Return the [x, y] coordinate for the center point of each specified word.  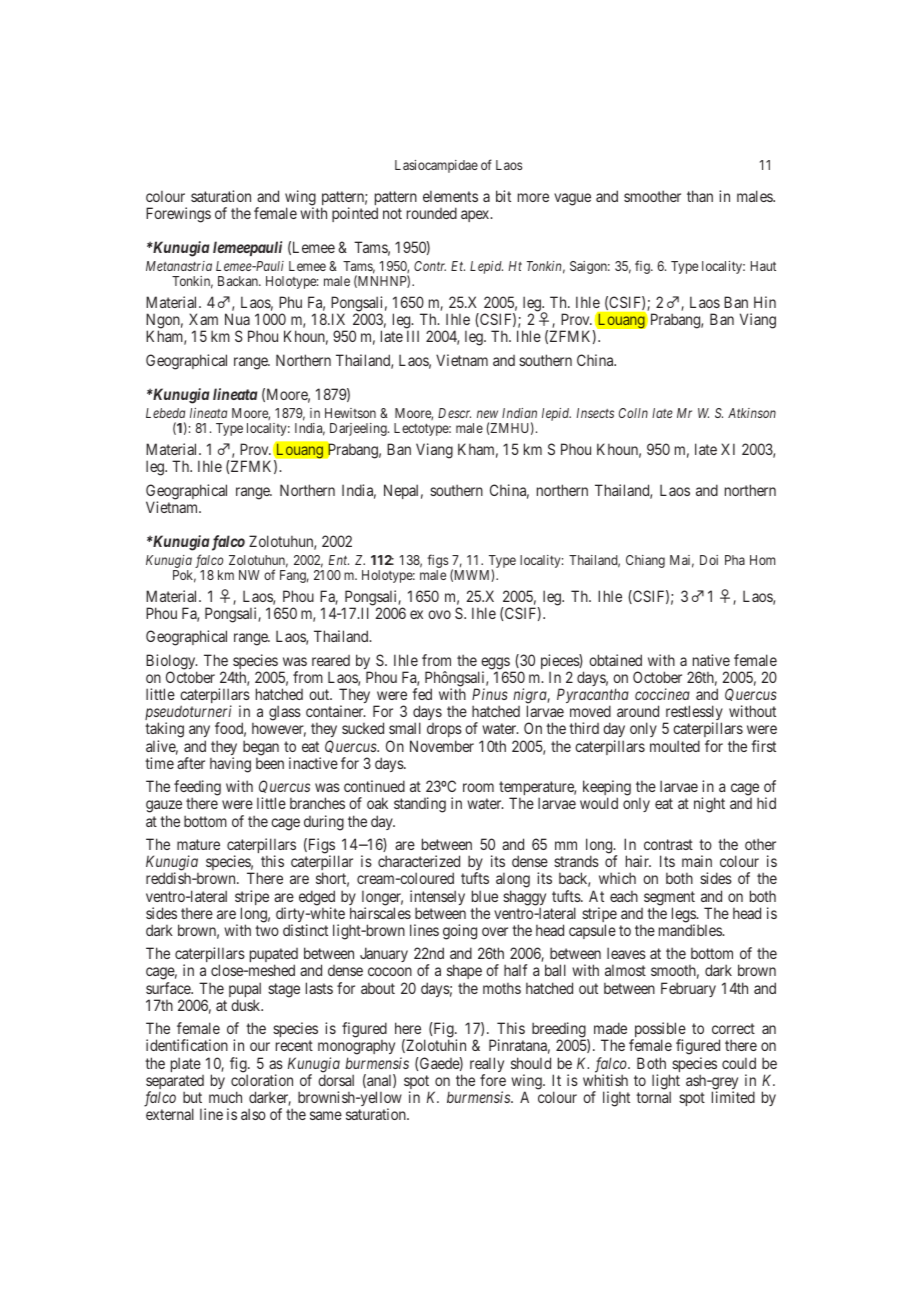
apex [476, 216]
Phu [290, 302]
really [487, 1066]
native [711, 660]
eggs [495, 664]
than [700, 196]
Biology [172, 663]
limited [733, 1097]
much [225, 1097]
